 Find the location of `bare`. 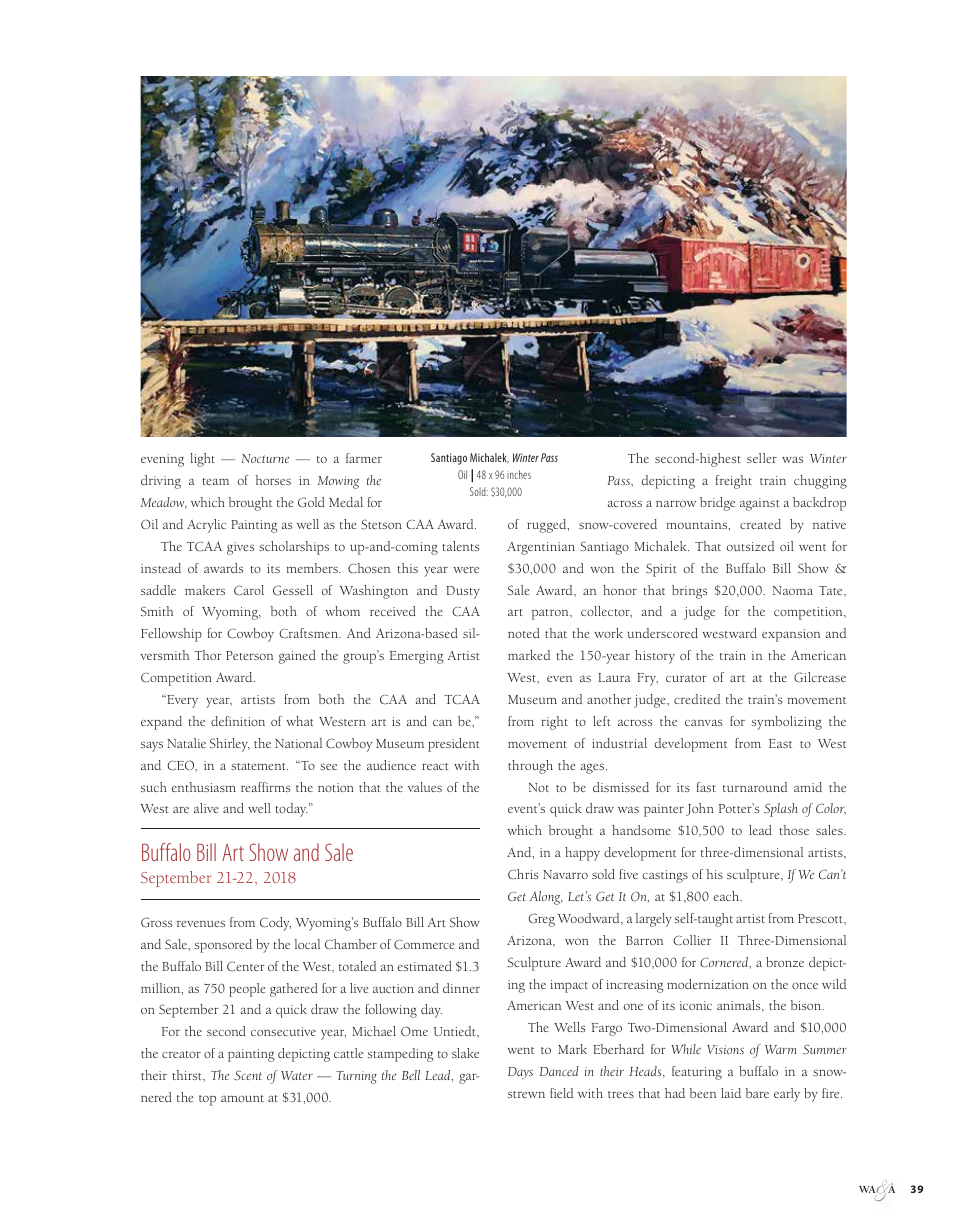

bare is located at coordinates (757, 1093).
